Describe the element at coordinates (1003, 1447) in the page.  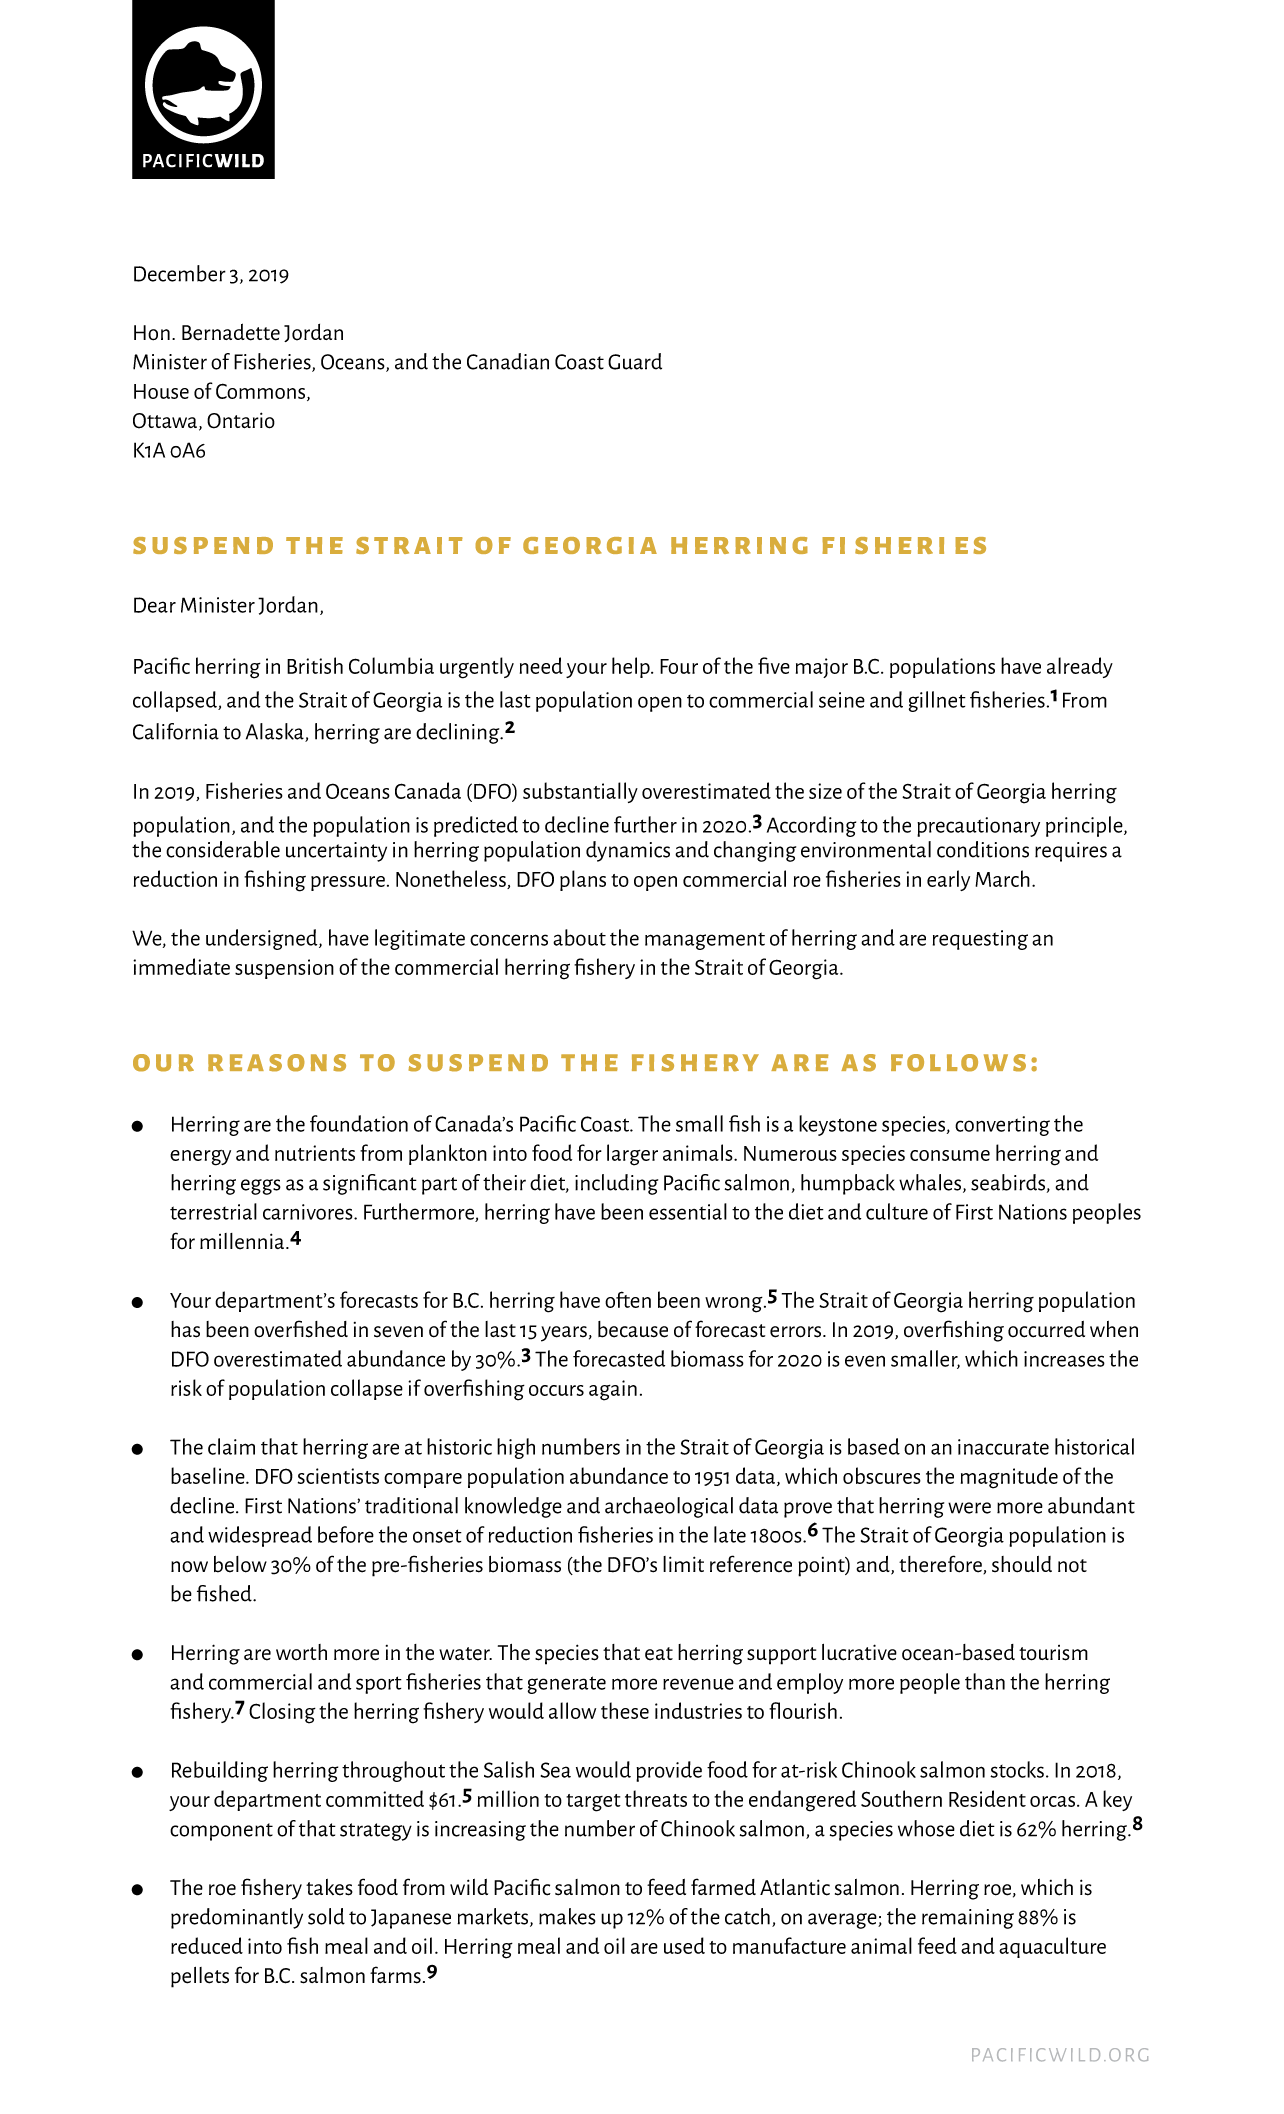
I see `inaccurate` at that location.
